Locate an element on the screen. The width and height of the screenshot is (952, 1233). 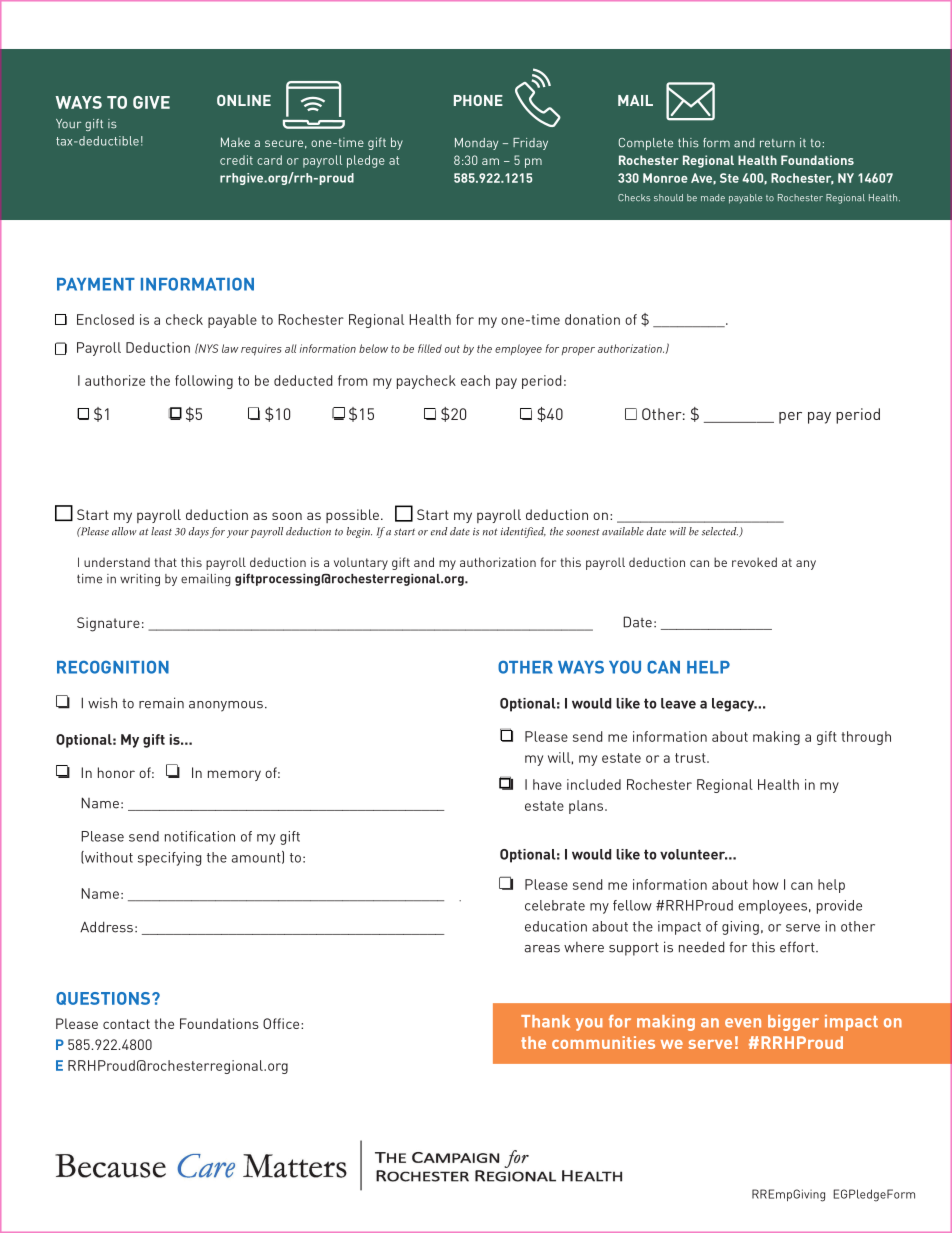
contact is located at coordinates (126, 1024).
